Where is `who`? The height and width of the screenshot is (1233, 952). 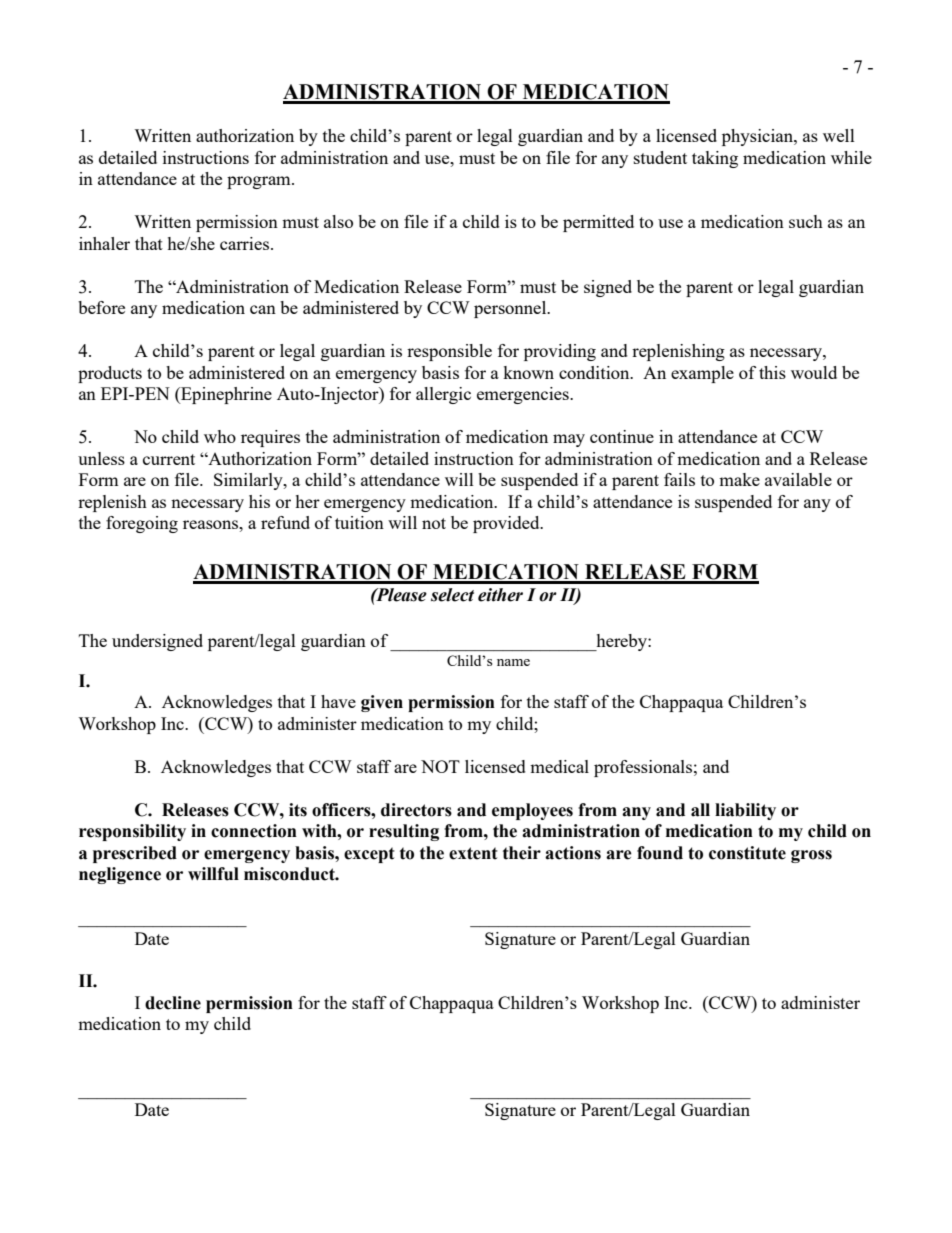 who is located at coordinates (220, 436).
